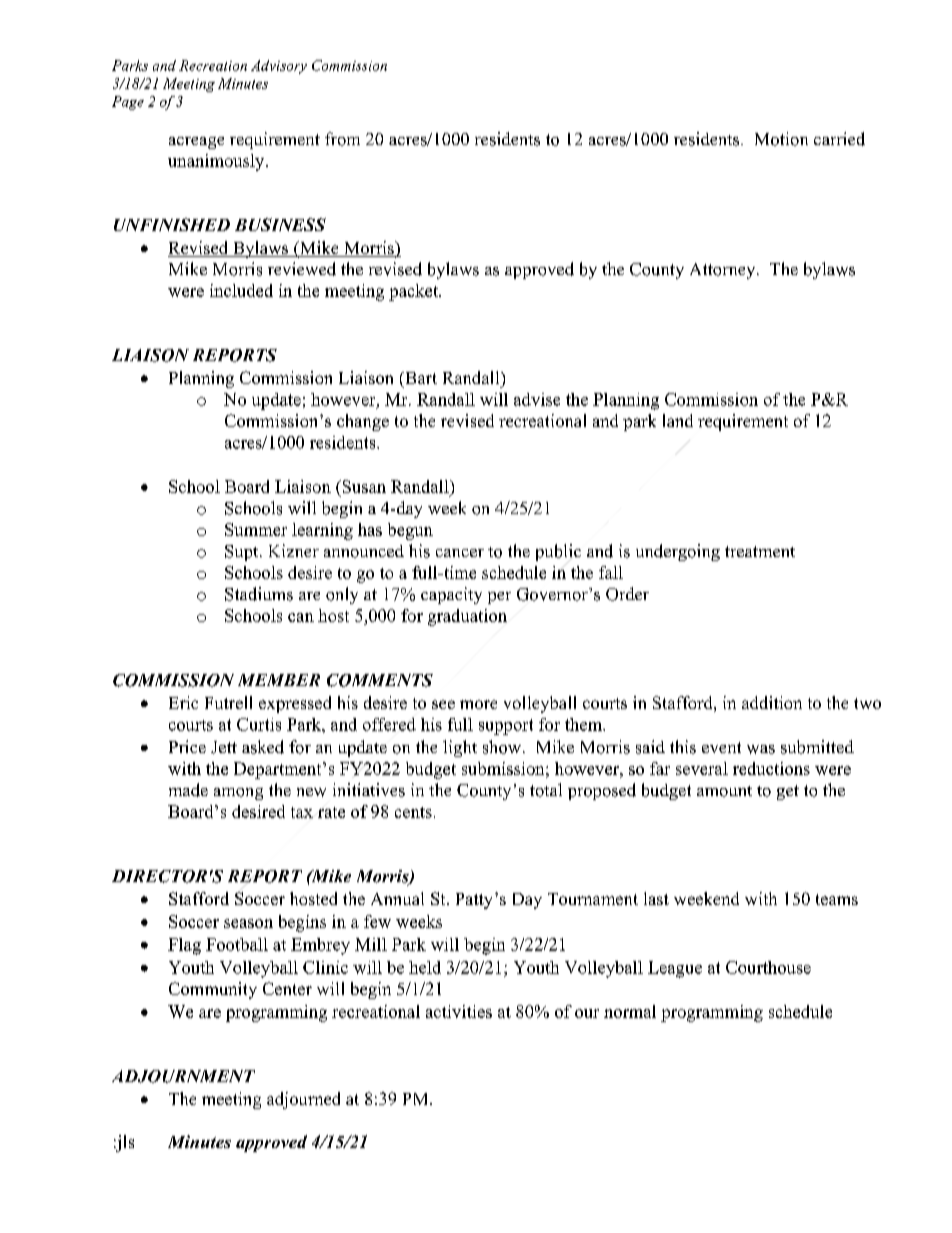  I want to click on Attorney, so click(724, 271).
